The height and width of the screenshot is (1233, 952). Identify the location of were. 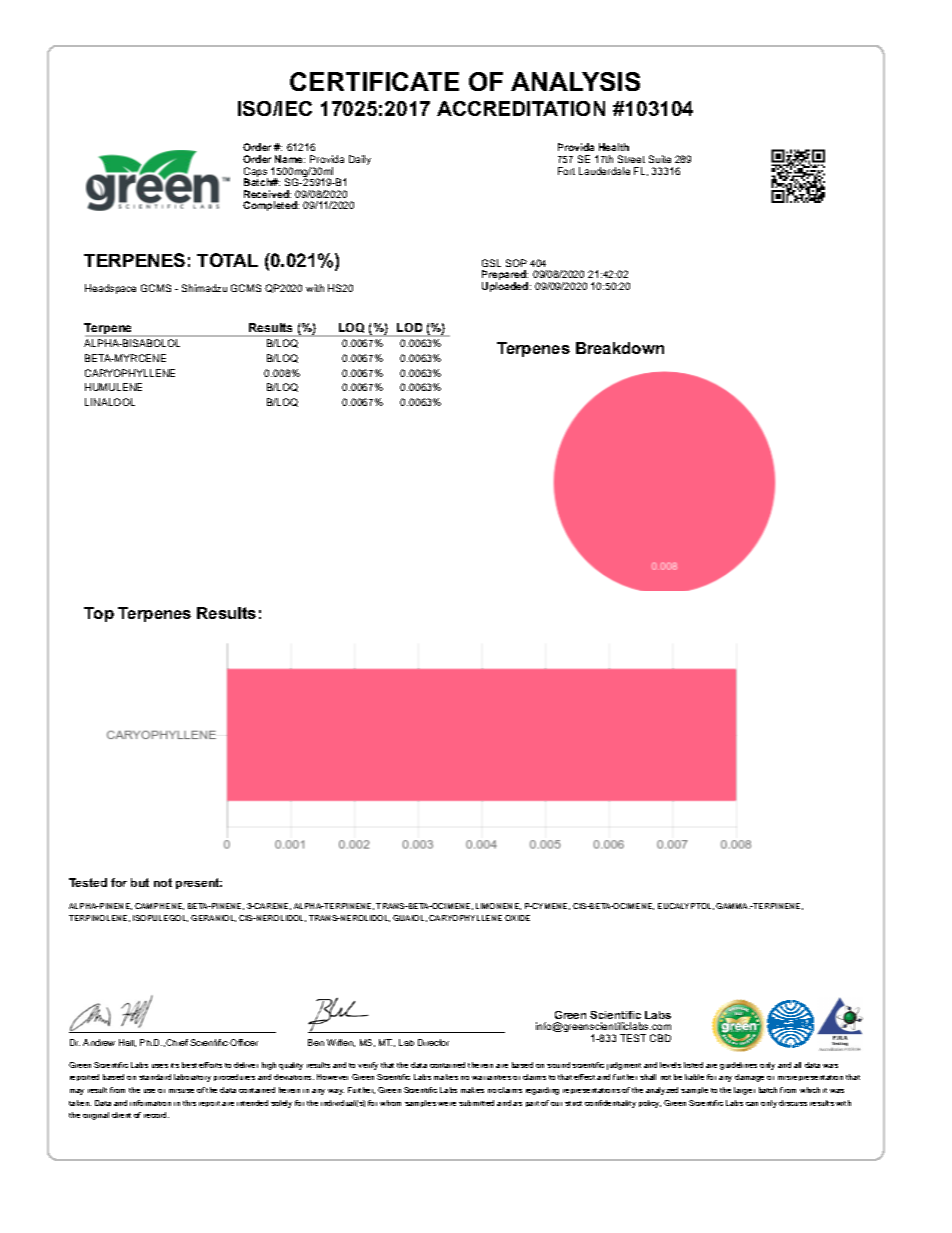
(447, 1104).
